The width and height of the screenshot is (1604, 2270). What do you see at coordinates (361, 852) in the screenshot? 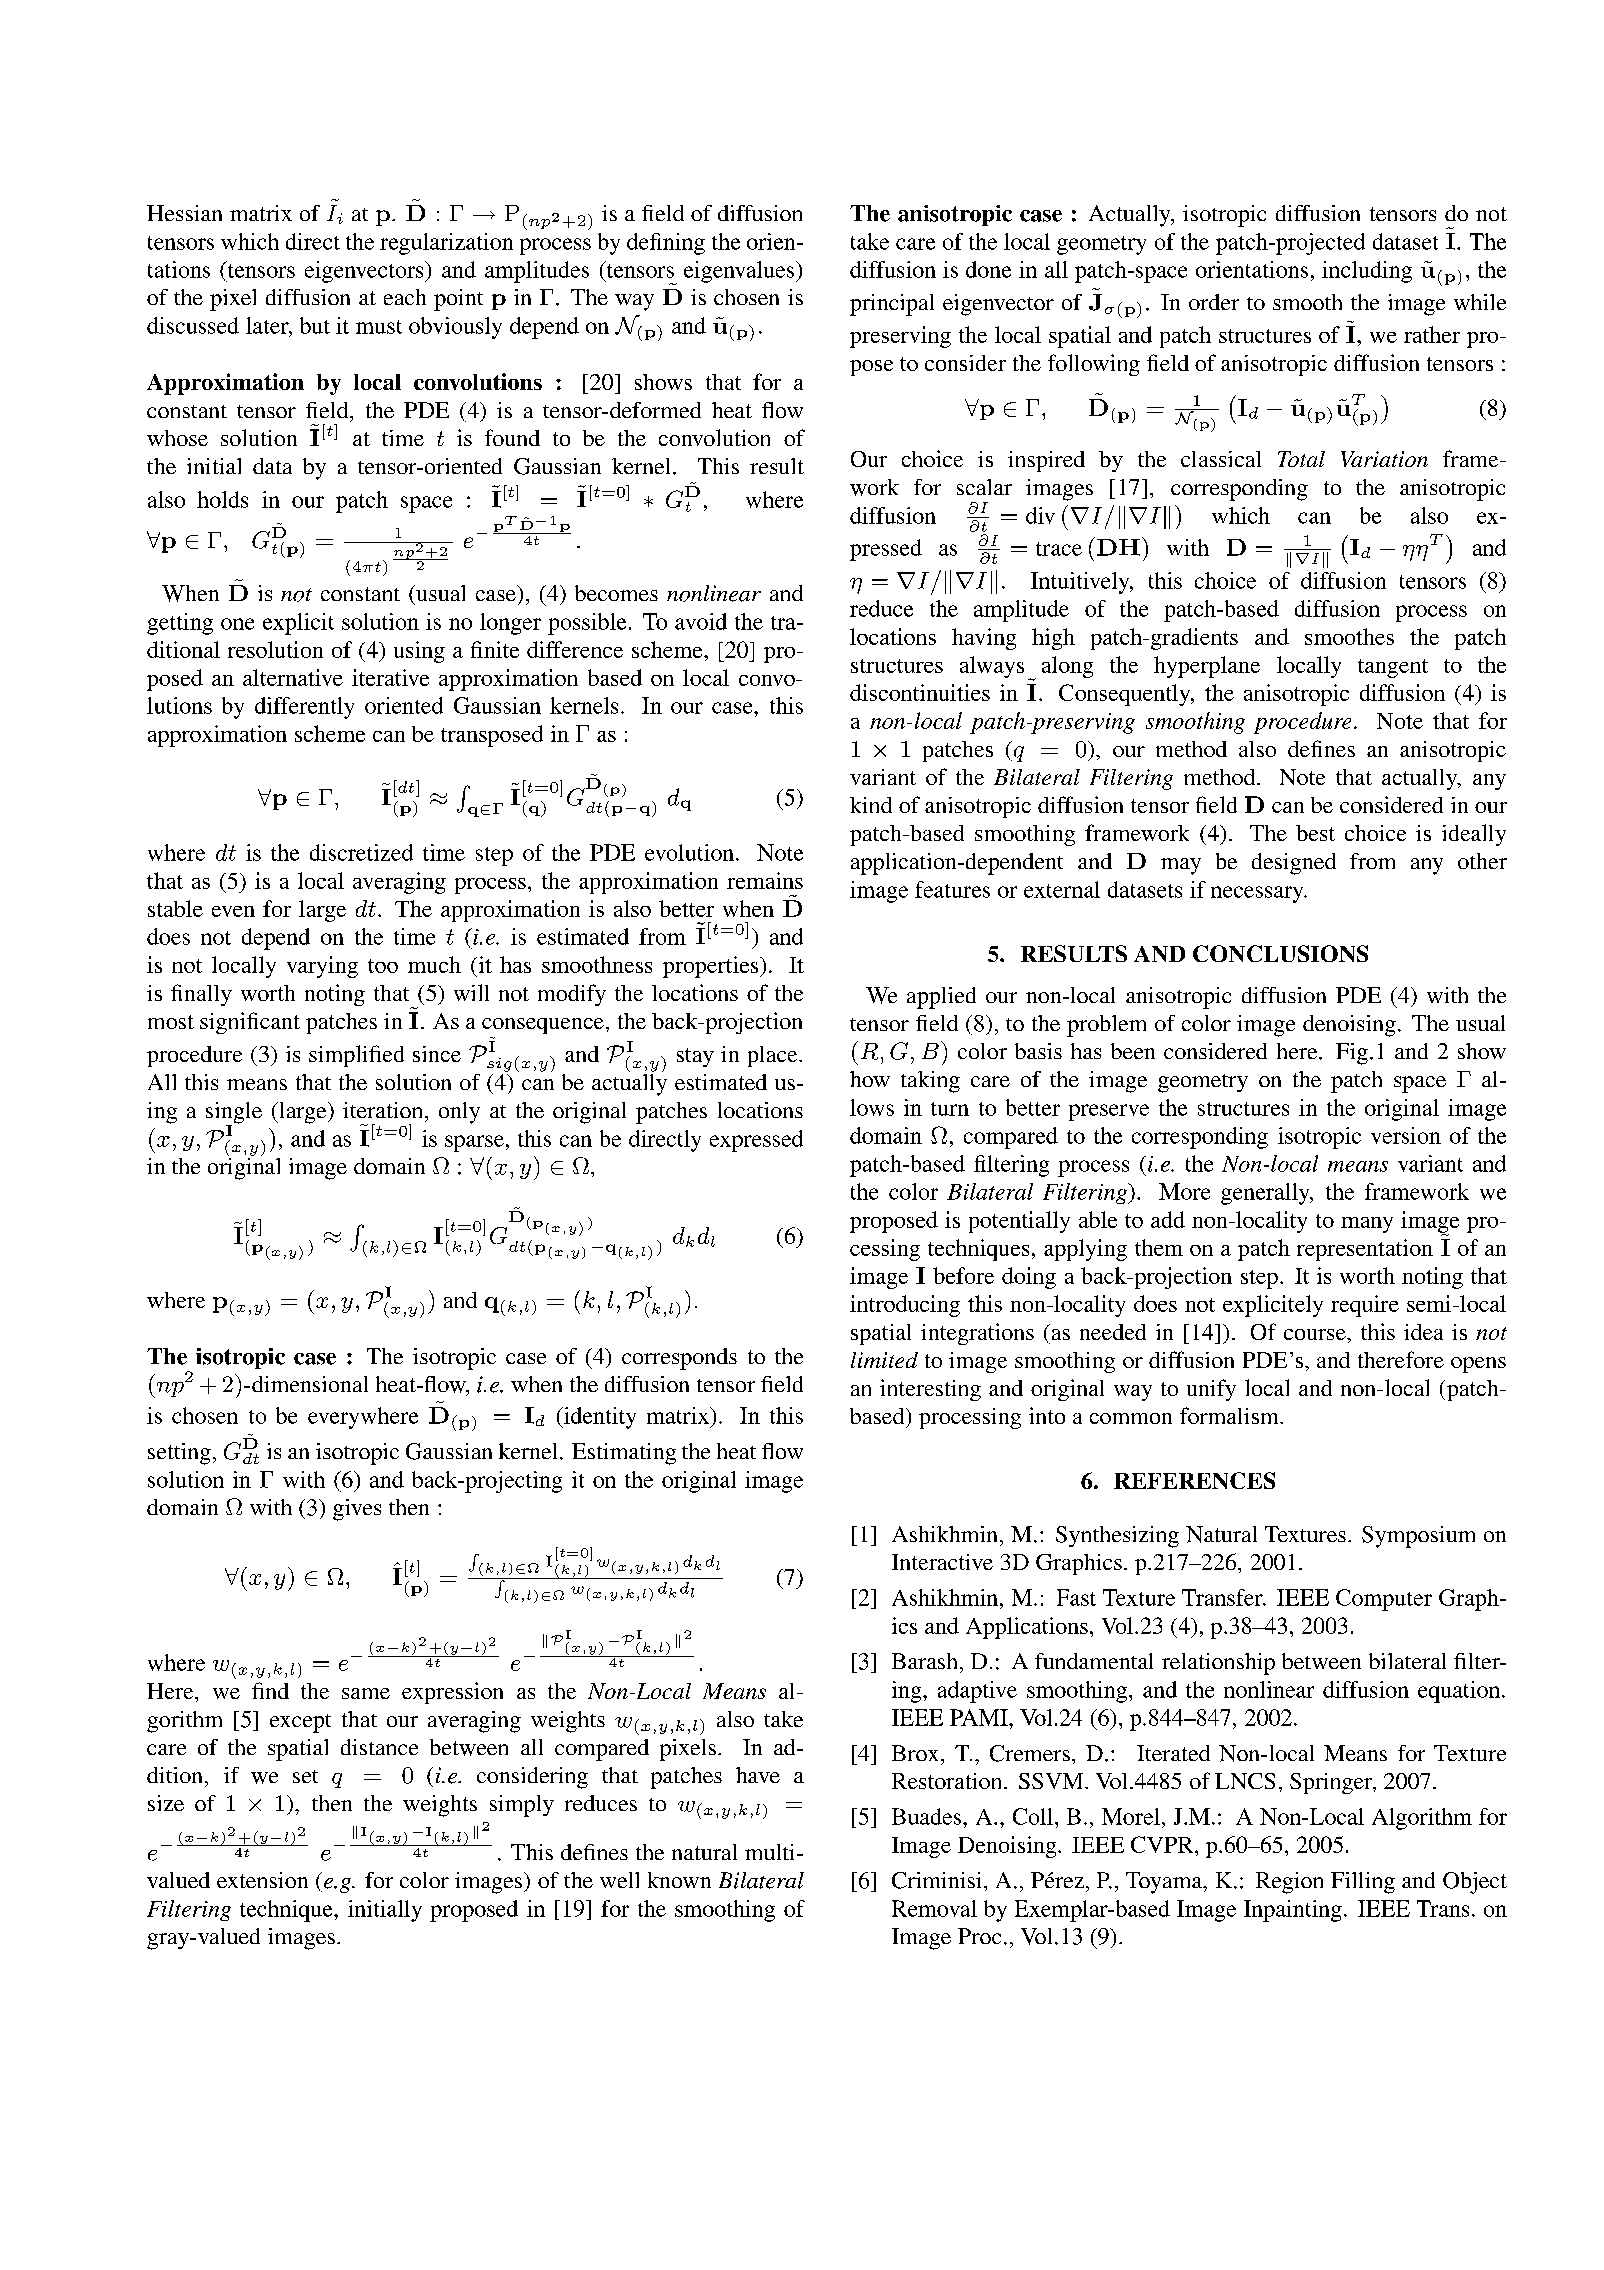
I see `discretized` at bounding box center [361, 852].
